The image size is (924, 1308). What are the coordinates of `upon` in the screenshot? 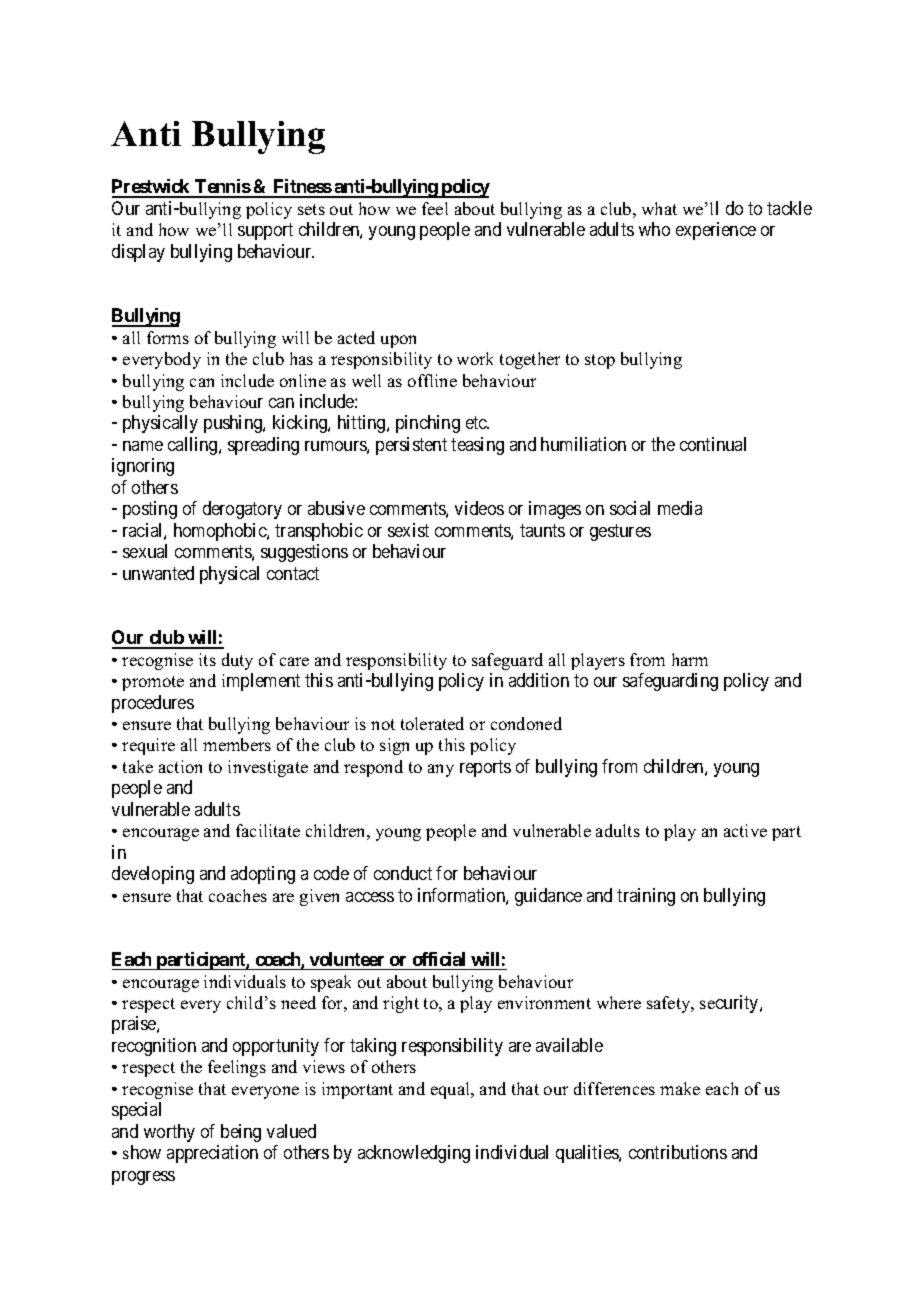 It's located at (398, 341).
